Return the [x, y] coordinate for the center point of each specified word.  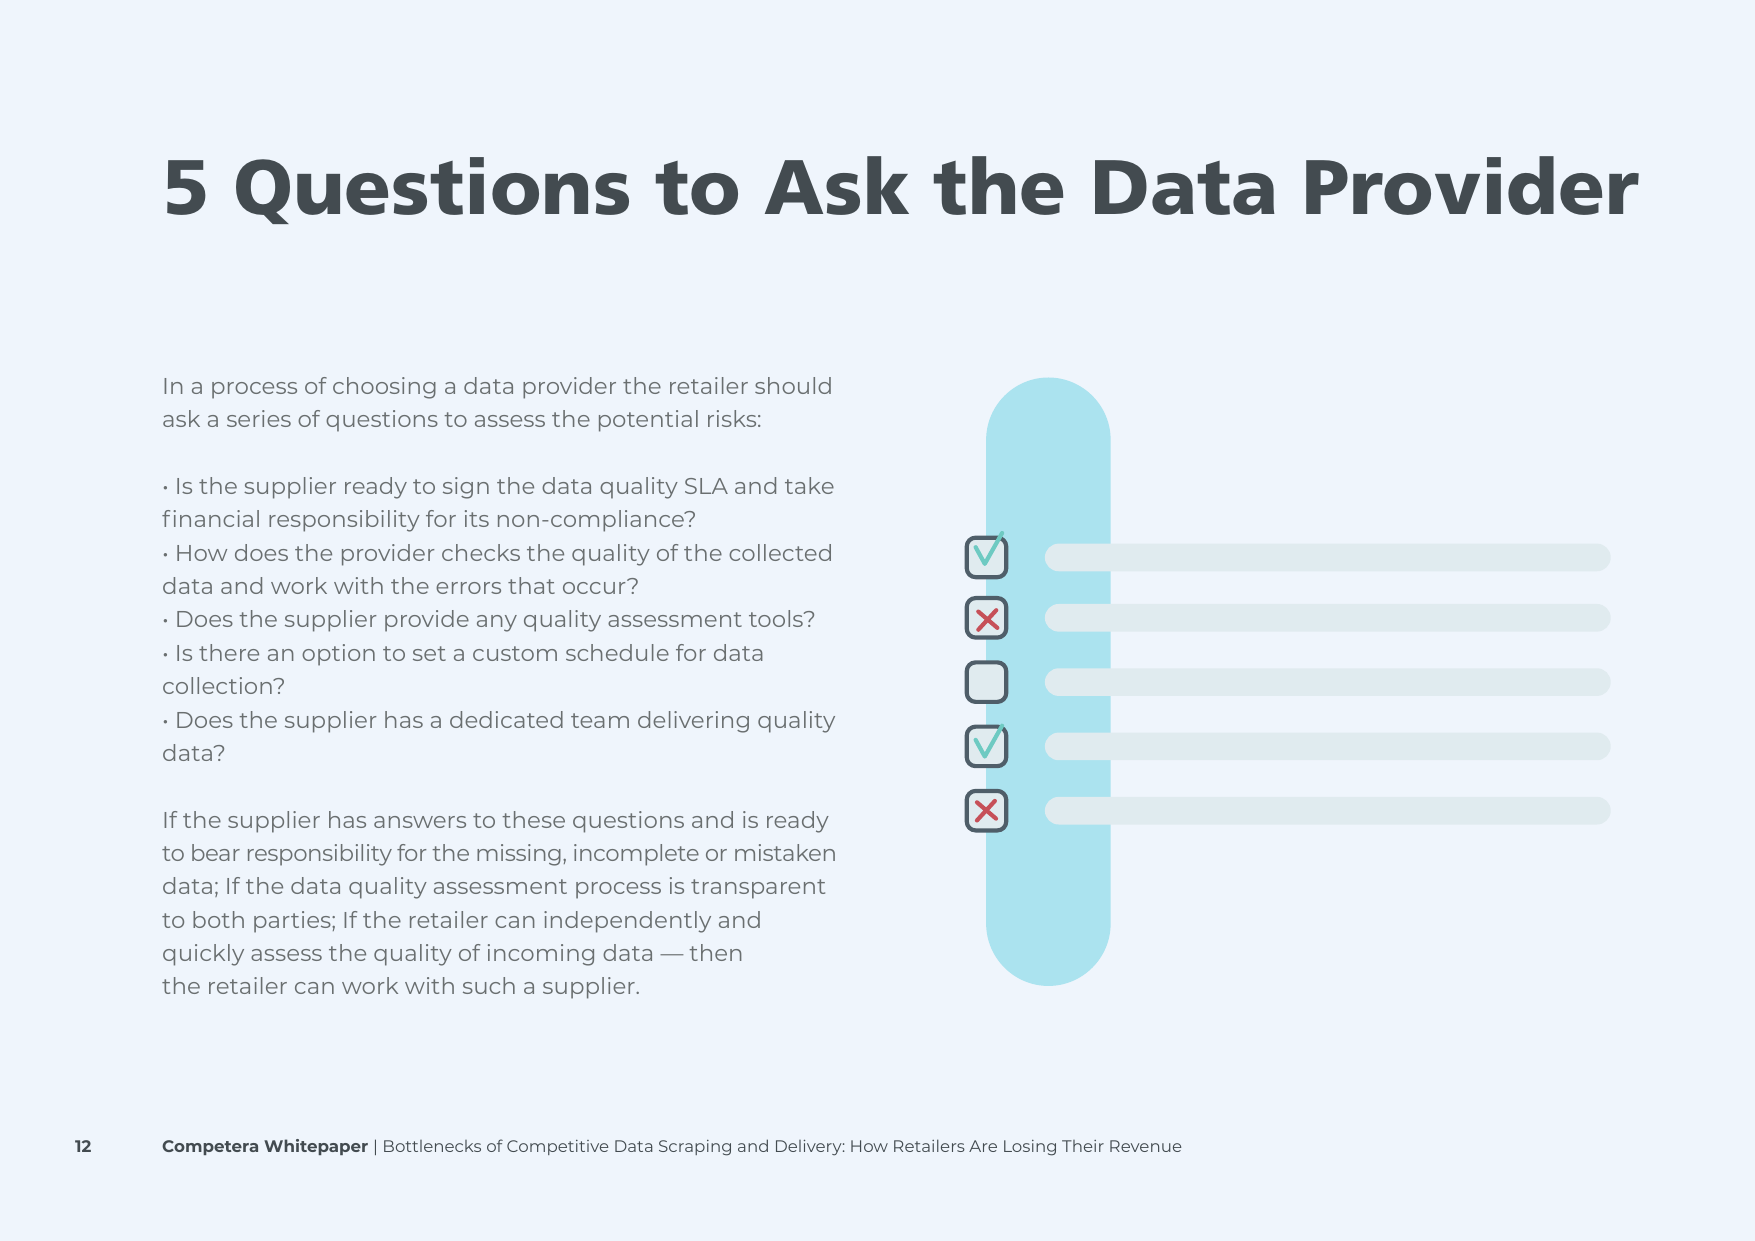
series [259, 418]
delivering [693, 722]
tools [777, 618]
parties [293, 922]
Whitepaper [316, 1147]
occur [595, 587]
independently [627, 922]
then [715, 952]
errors [468, 588]
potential [648, 421]
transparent [758, 889]
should [793, 385]
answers [420, 822]
